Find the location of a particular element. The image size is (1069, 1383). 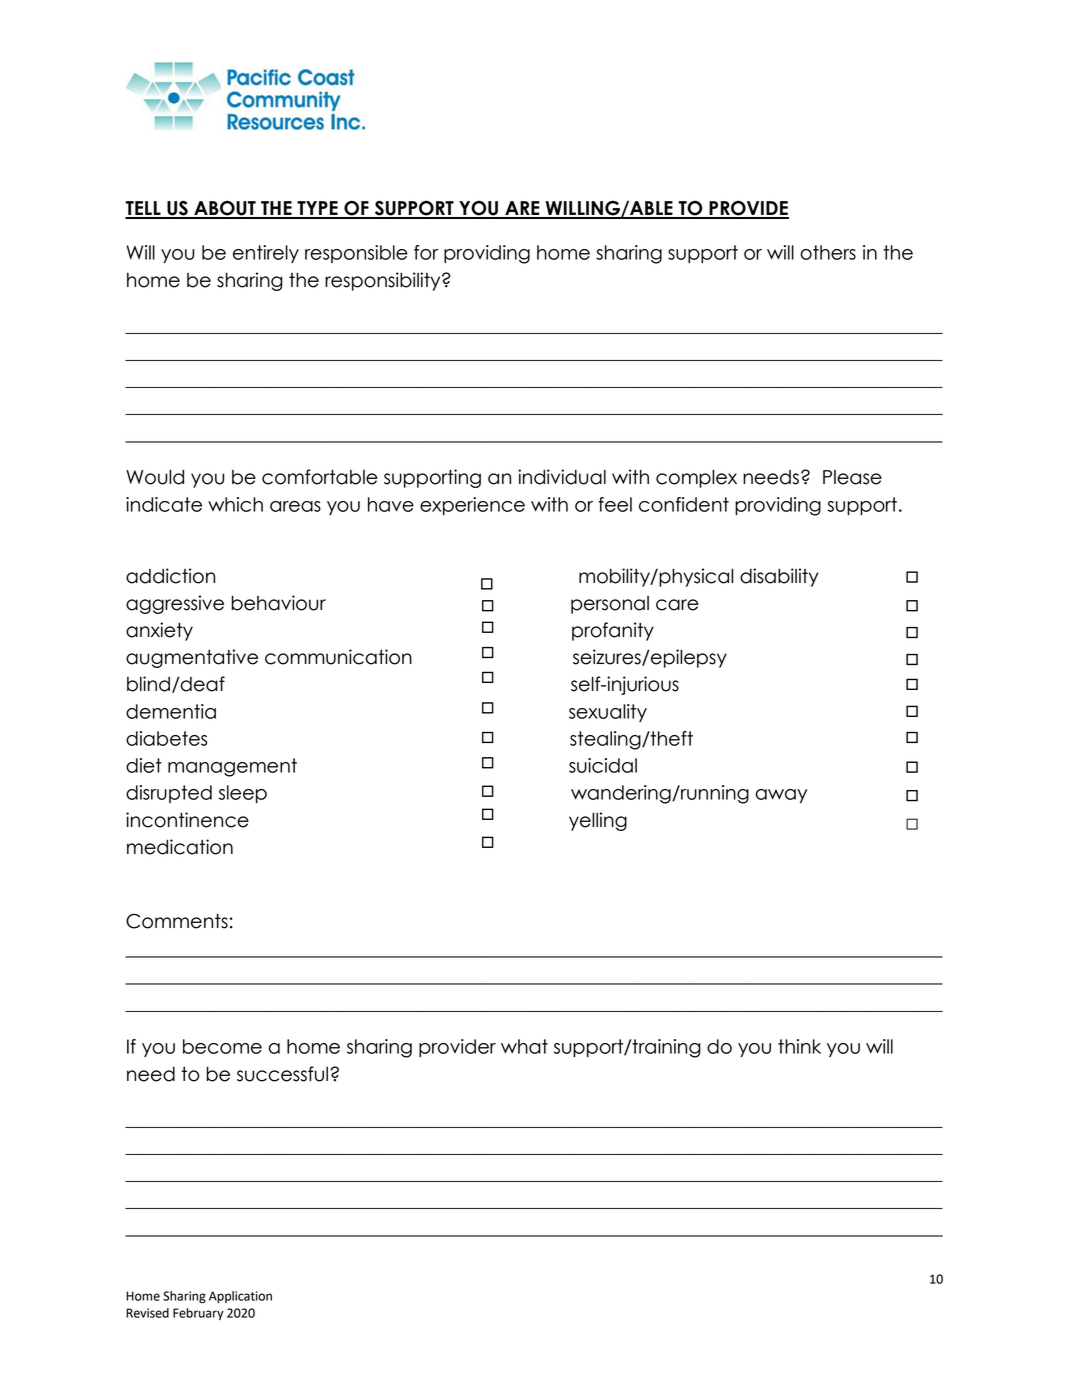

away is located at coordinates (781, 796).
